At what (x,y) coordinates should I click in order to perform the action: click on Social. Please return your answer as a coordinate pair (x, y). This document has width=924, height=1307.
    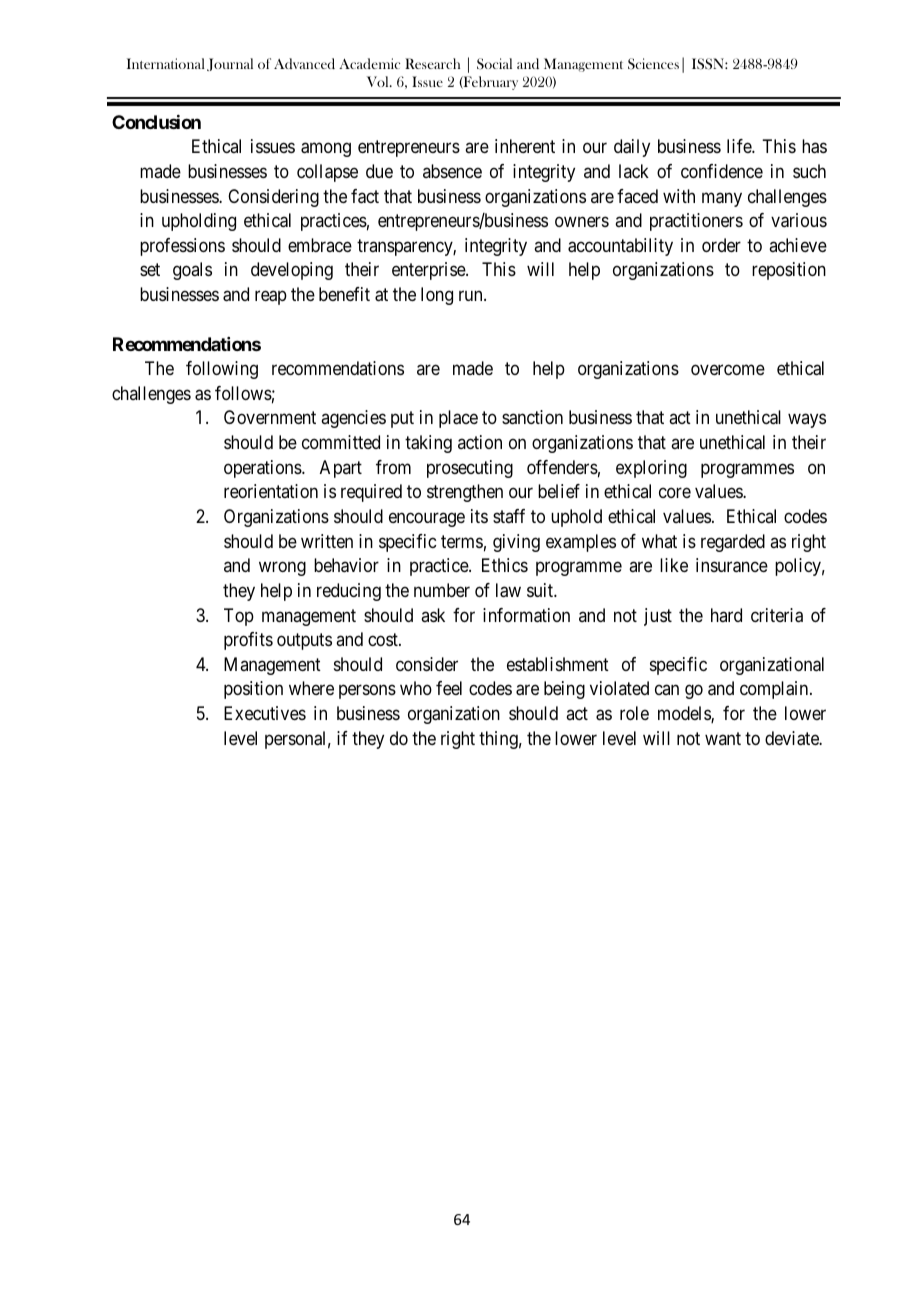
    Looking at the image, I should click on (494, 64).
